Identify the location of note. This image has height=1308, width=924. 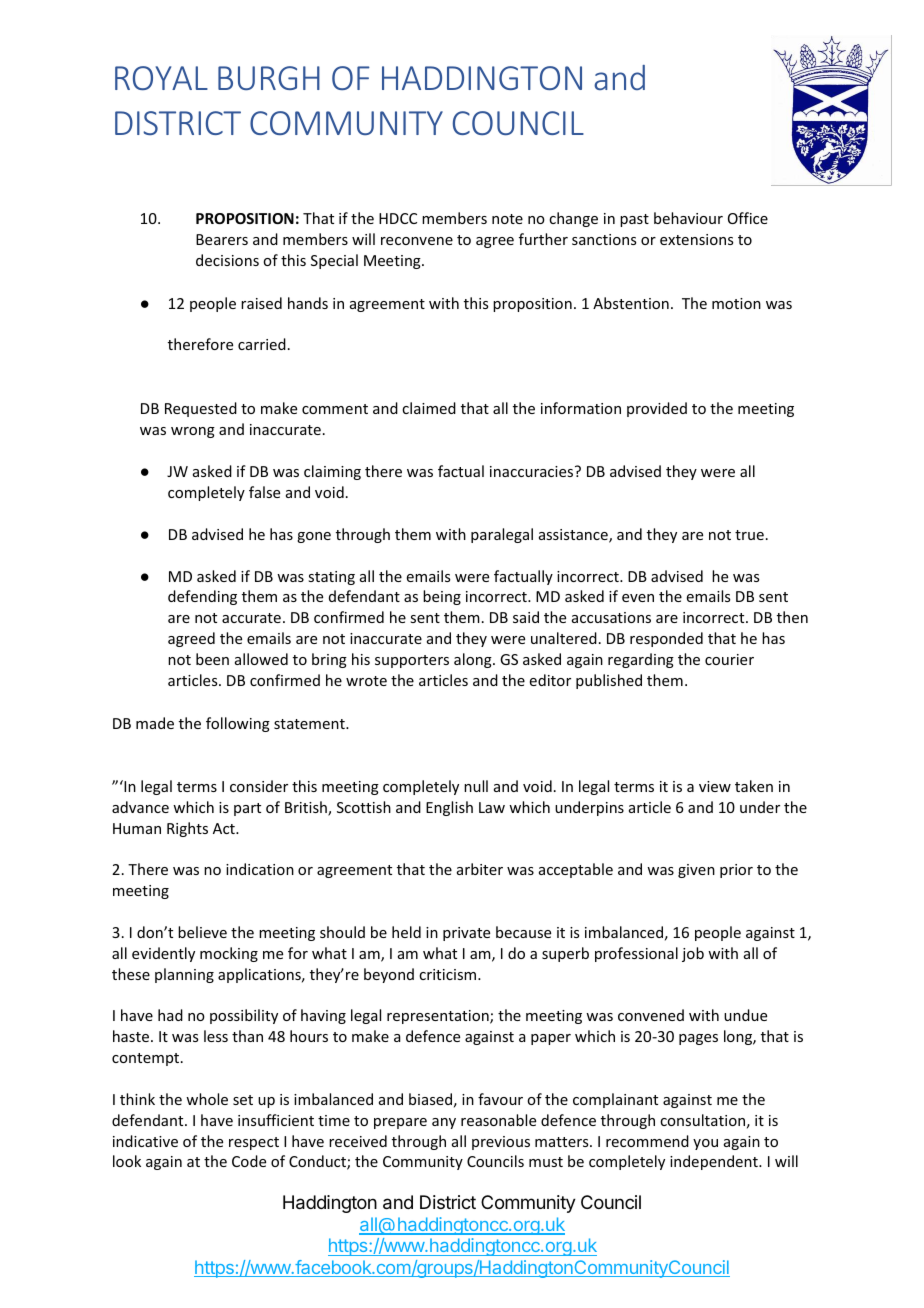
(507, 219).
